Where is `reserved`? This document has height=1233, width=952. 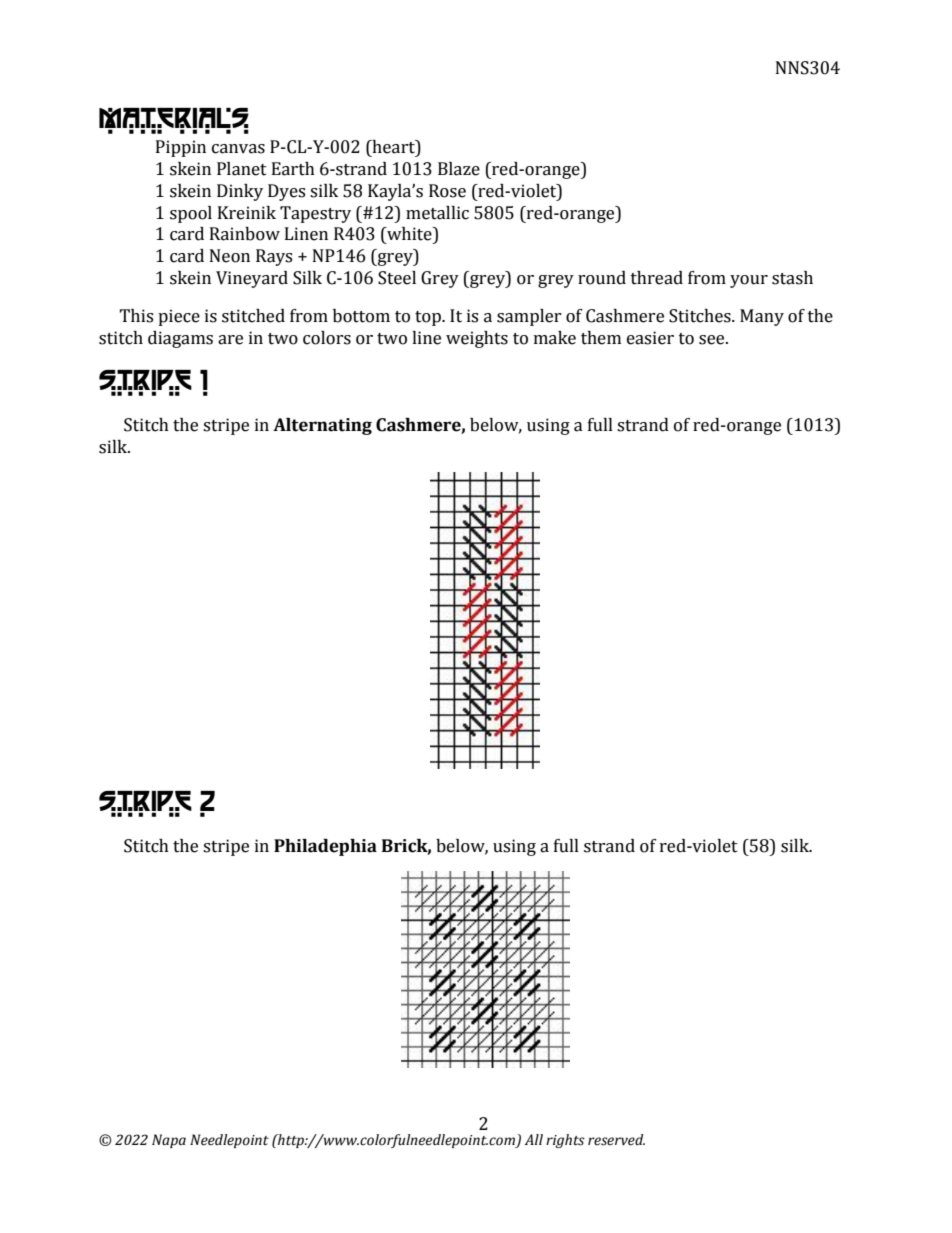
reserved is located at coordinates (616, 1140).
